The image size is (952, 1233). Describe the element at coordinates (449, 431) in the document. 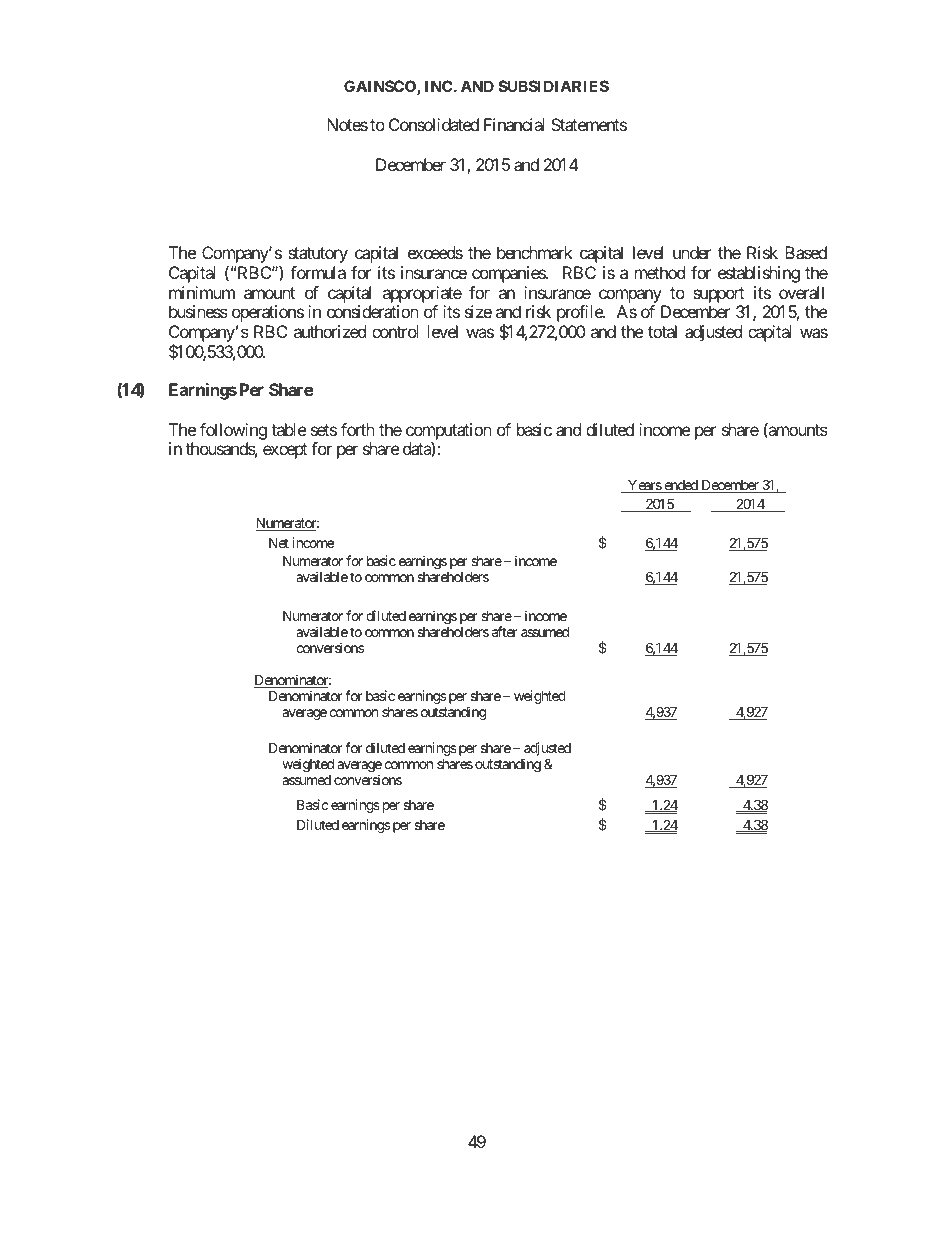

I see `computation` at that location.
